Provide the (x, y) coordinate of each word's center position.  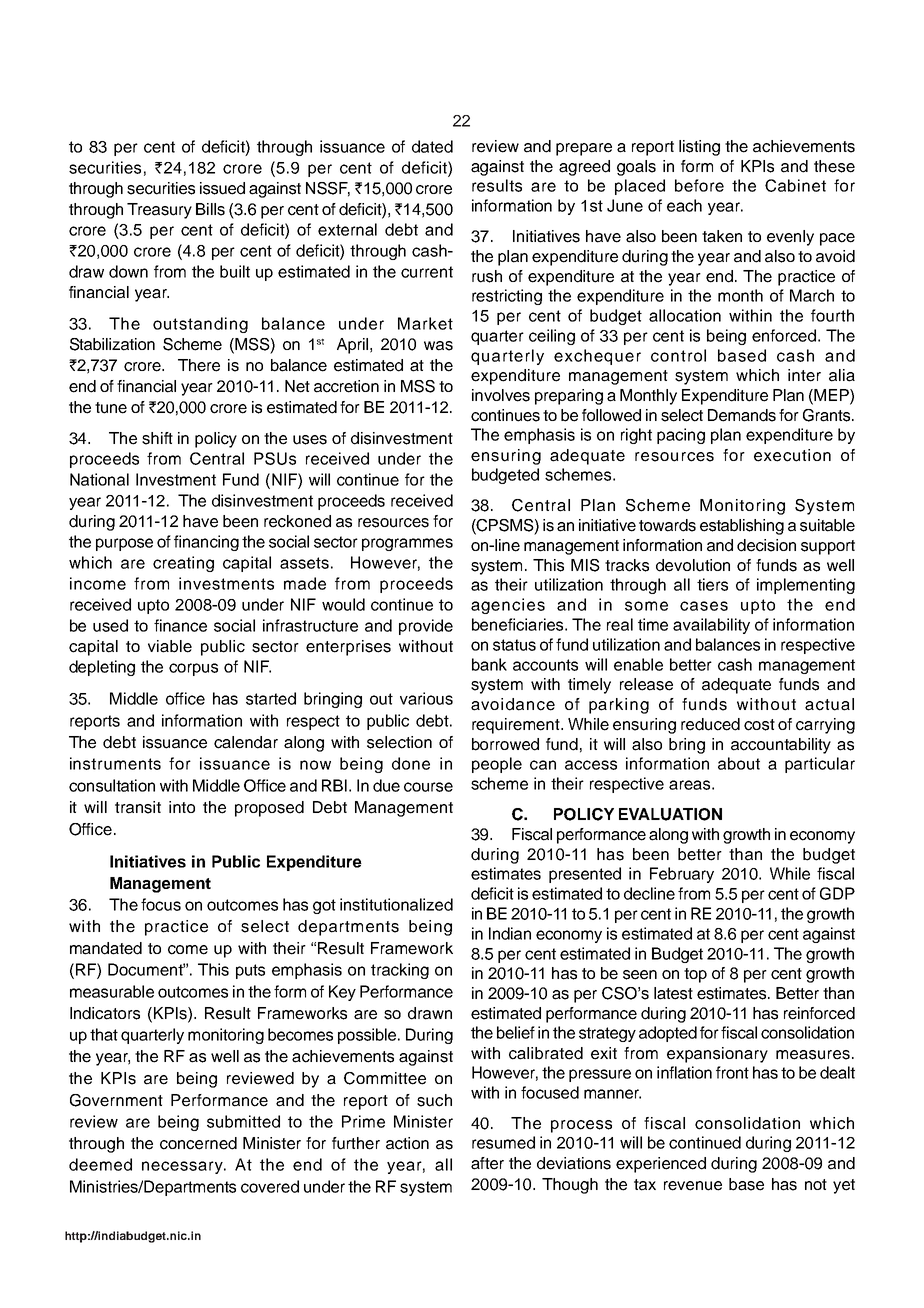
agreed (584, 168)
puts (250, 971)
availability (711, 626)
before (699, 185)
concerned (198, 1143)
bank (489, 664)
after (487, 1163)
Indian (510, 933)
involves (501, 395)
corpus (193, 669)
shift (157, 438)
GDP (837, 893)
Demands (742, 415)
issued (222, 188)
